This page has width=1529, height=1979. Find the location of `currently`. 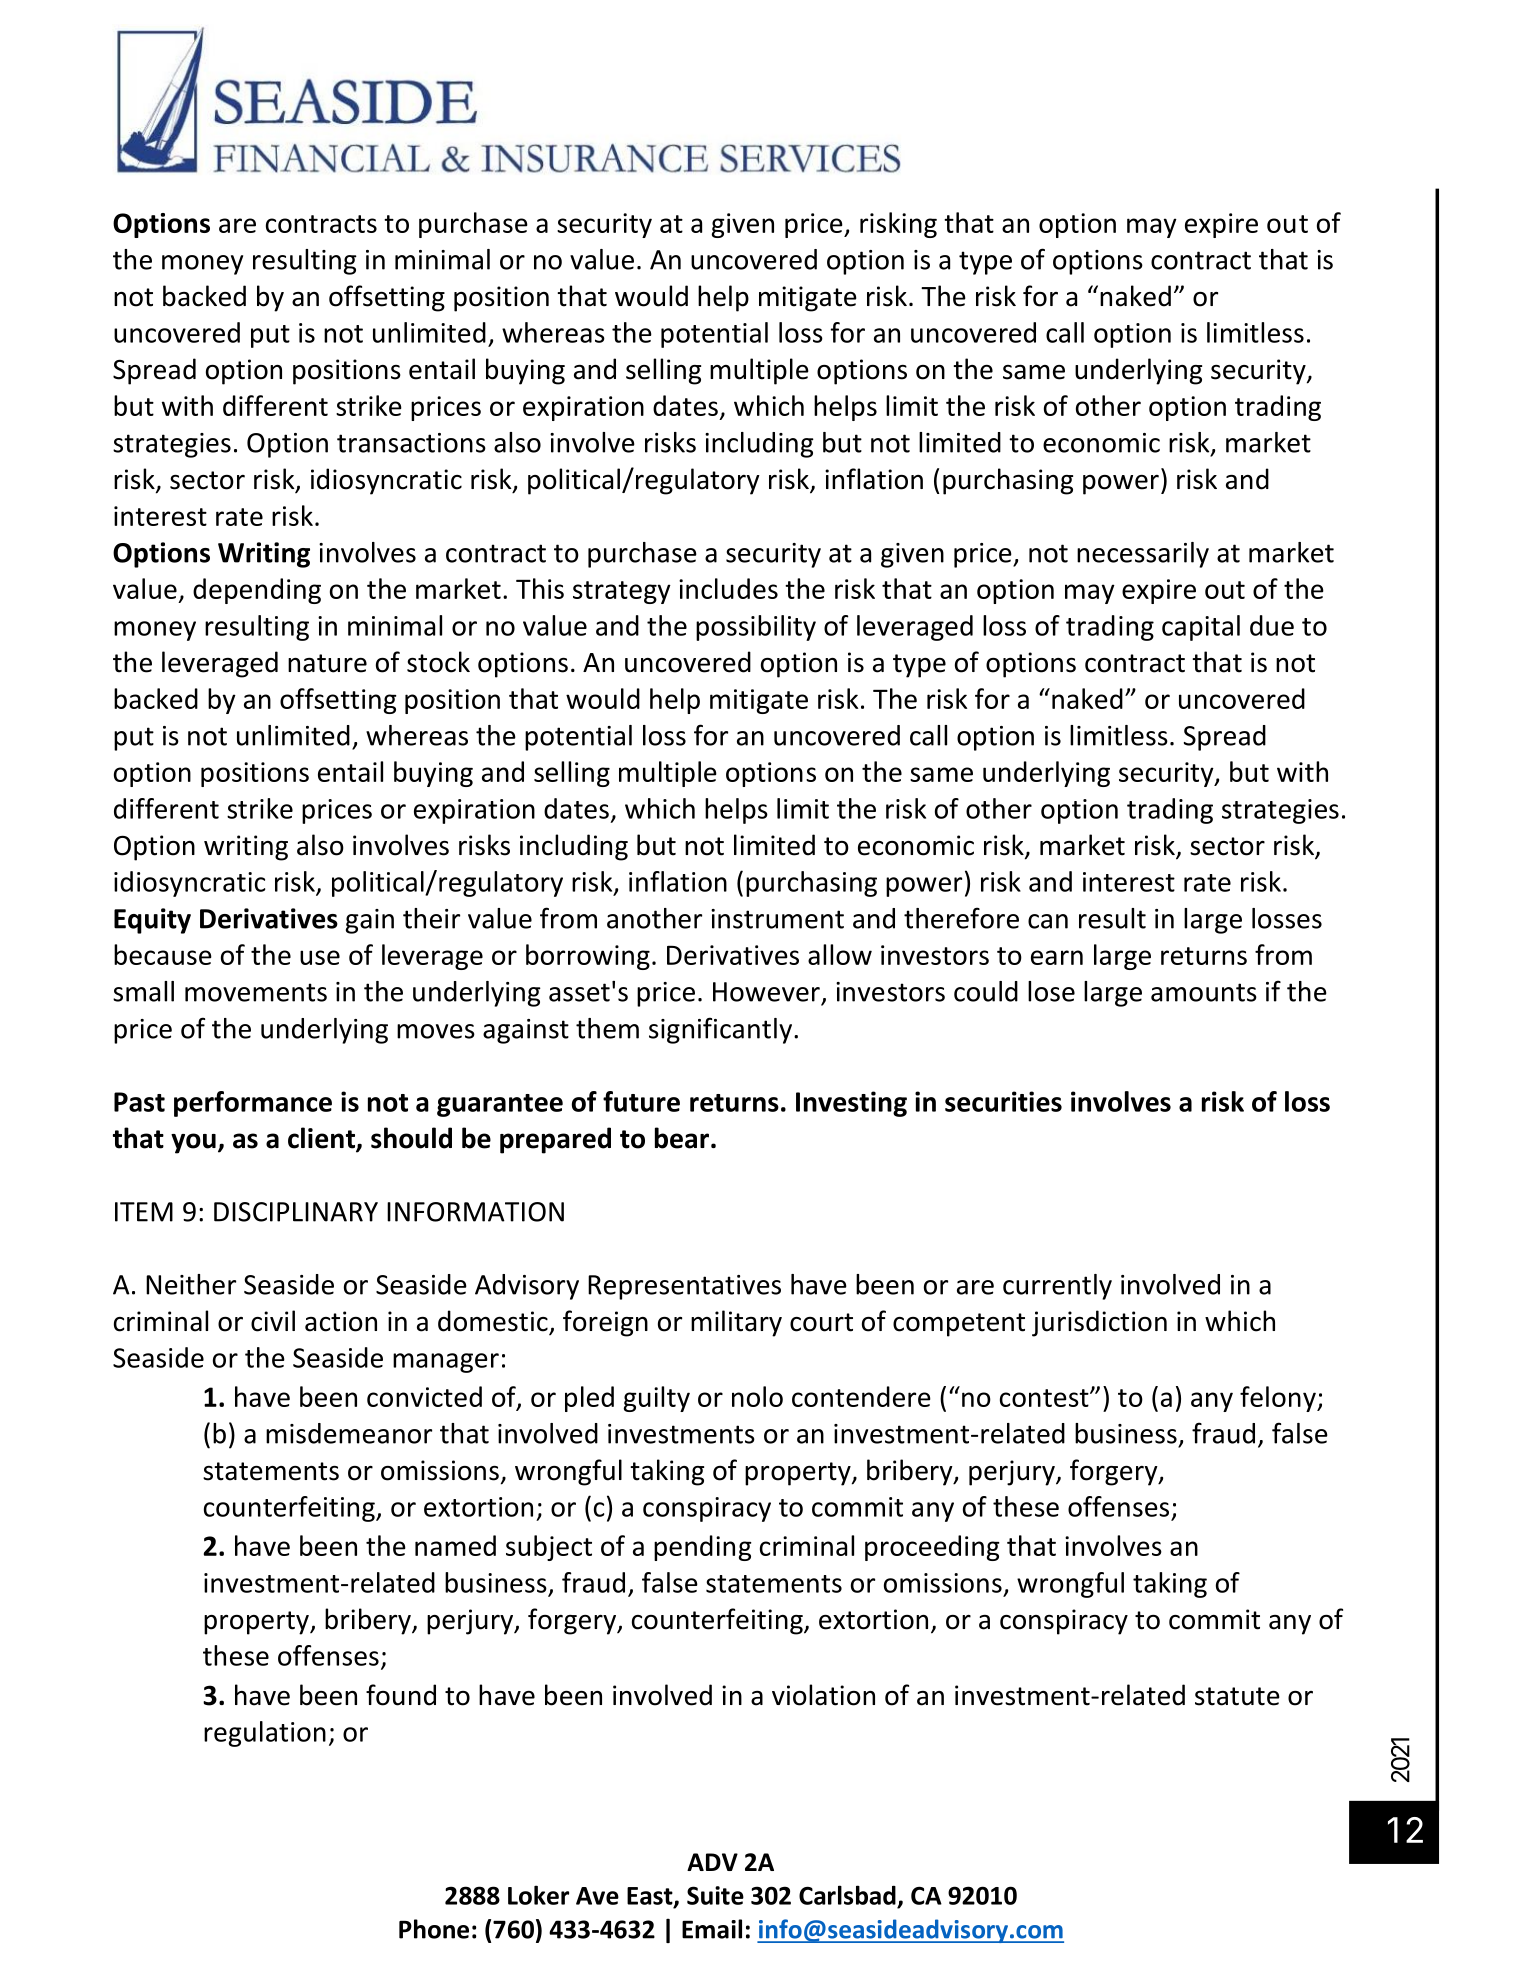

currently is located at coordinates (1057, 1287).
